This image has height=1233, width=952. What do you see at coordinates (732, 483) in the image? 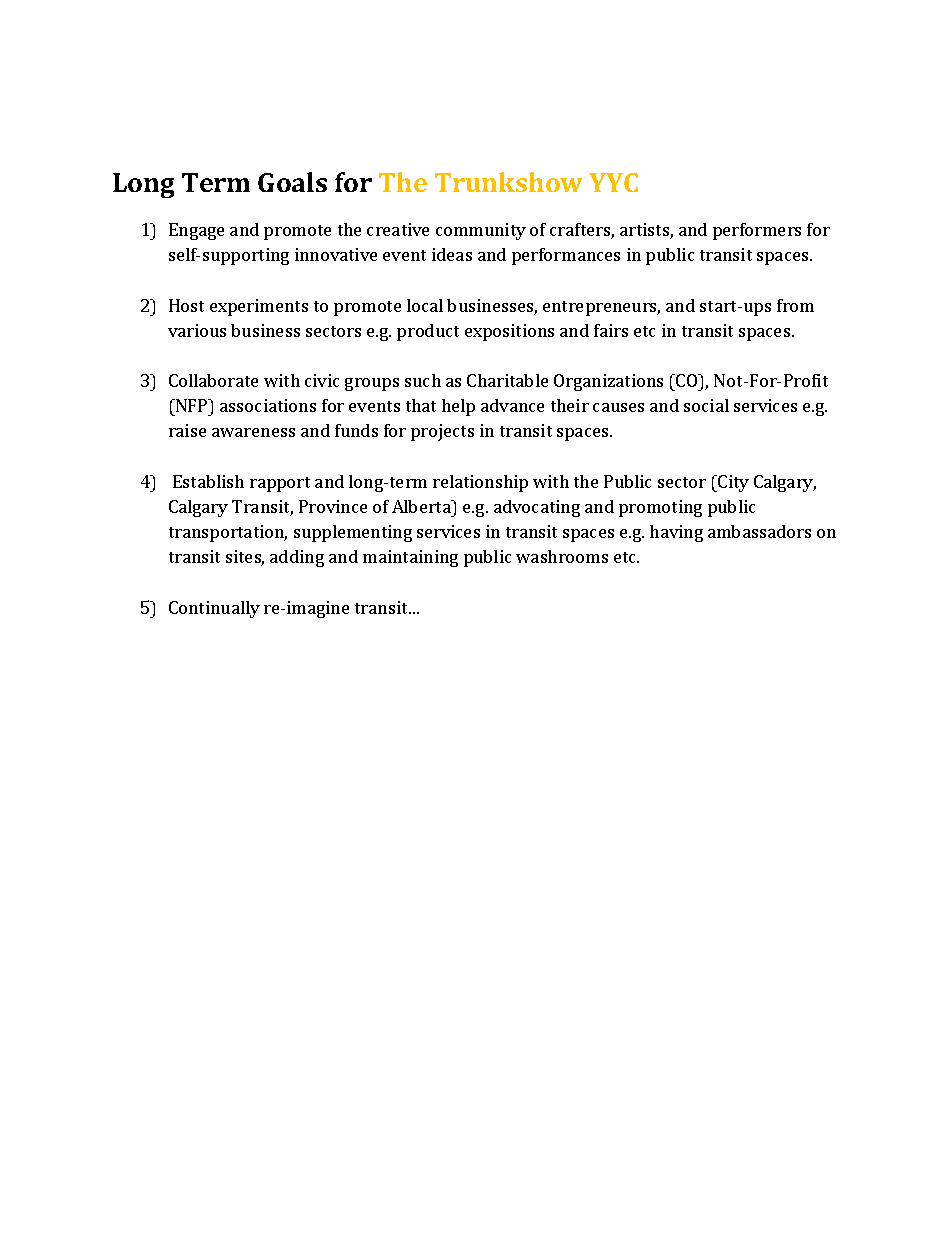
I see `City` at bounding box center [732, 483].
